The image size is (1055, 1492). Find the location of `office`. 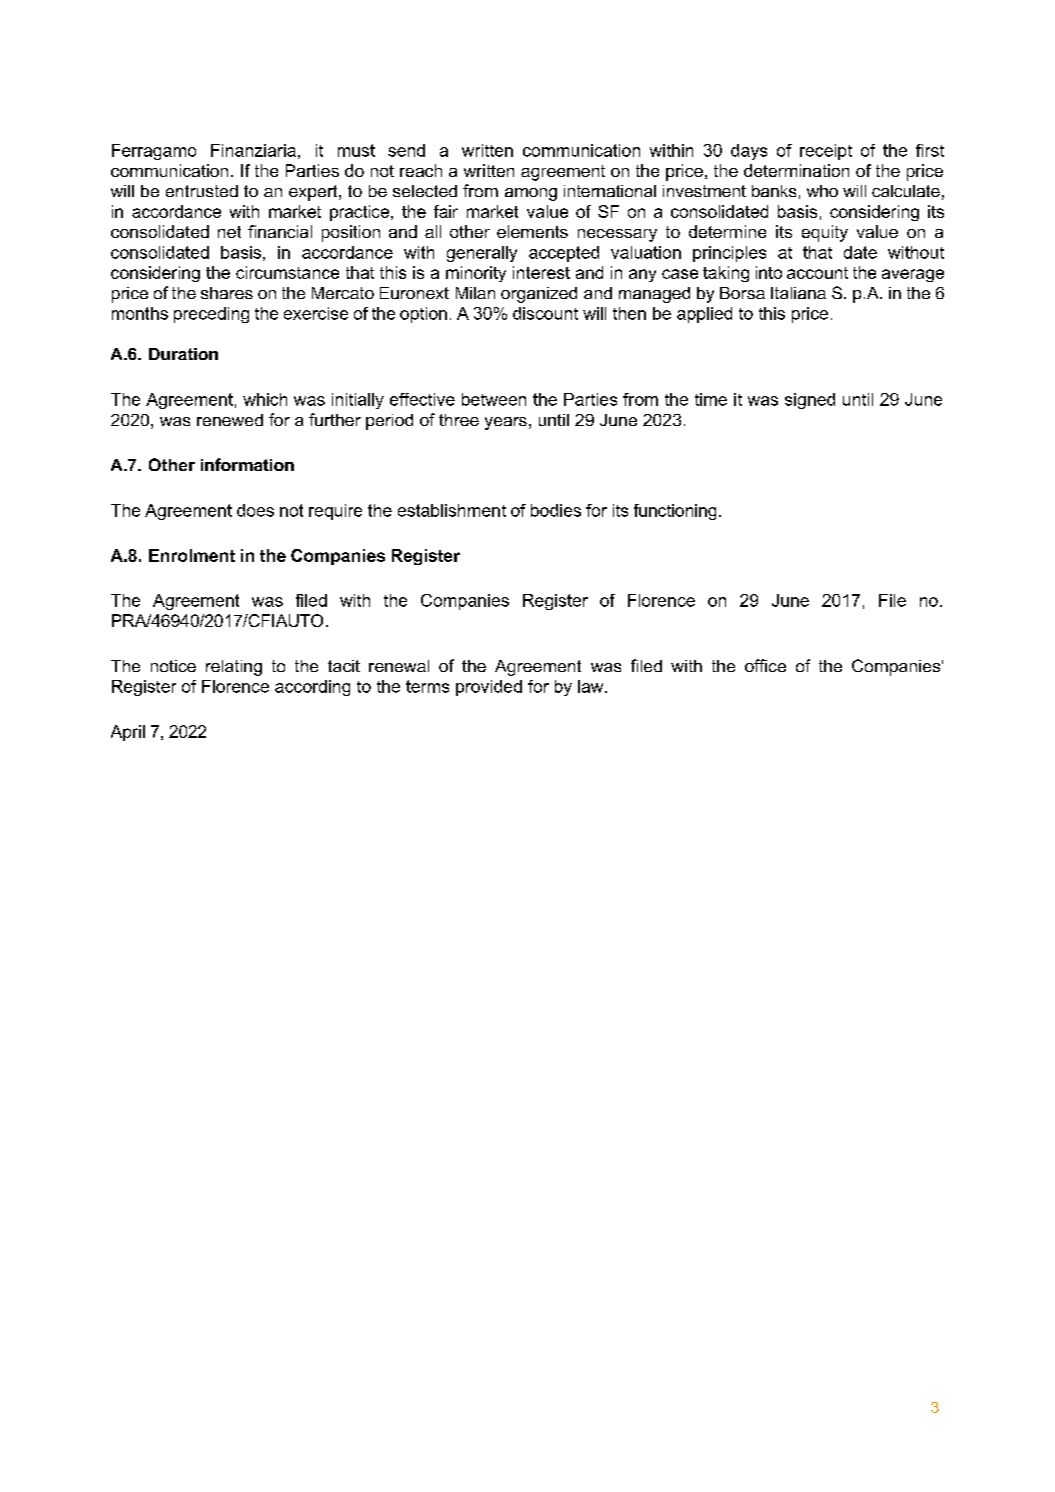

office is located at coordinates (765, 665).
